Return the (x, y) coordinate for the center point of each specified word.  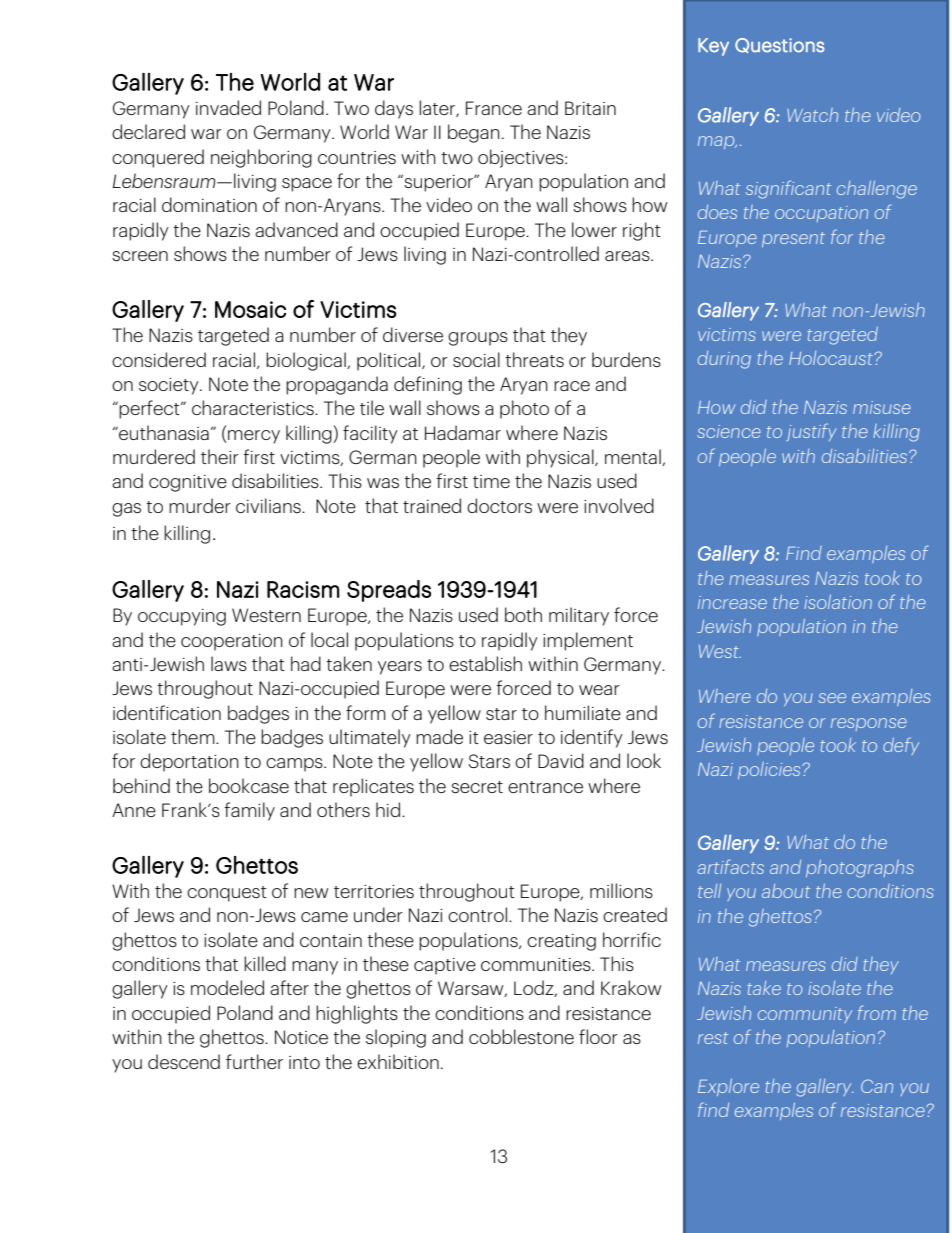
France (494, 108)
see (832, 698)
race (572, 386)
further (254, 1061)
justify (812, 432)
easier (508, 737)
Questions (780, 45)
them (194, 736)
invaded (228, 107)
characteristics (254, 407)
